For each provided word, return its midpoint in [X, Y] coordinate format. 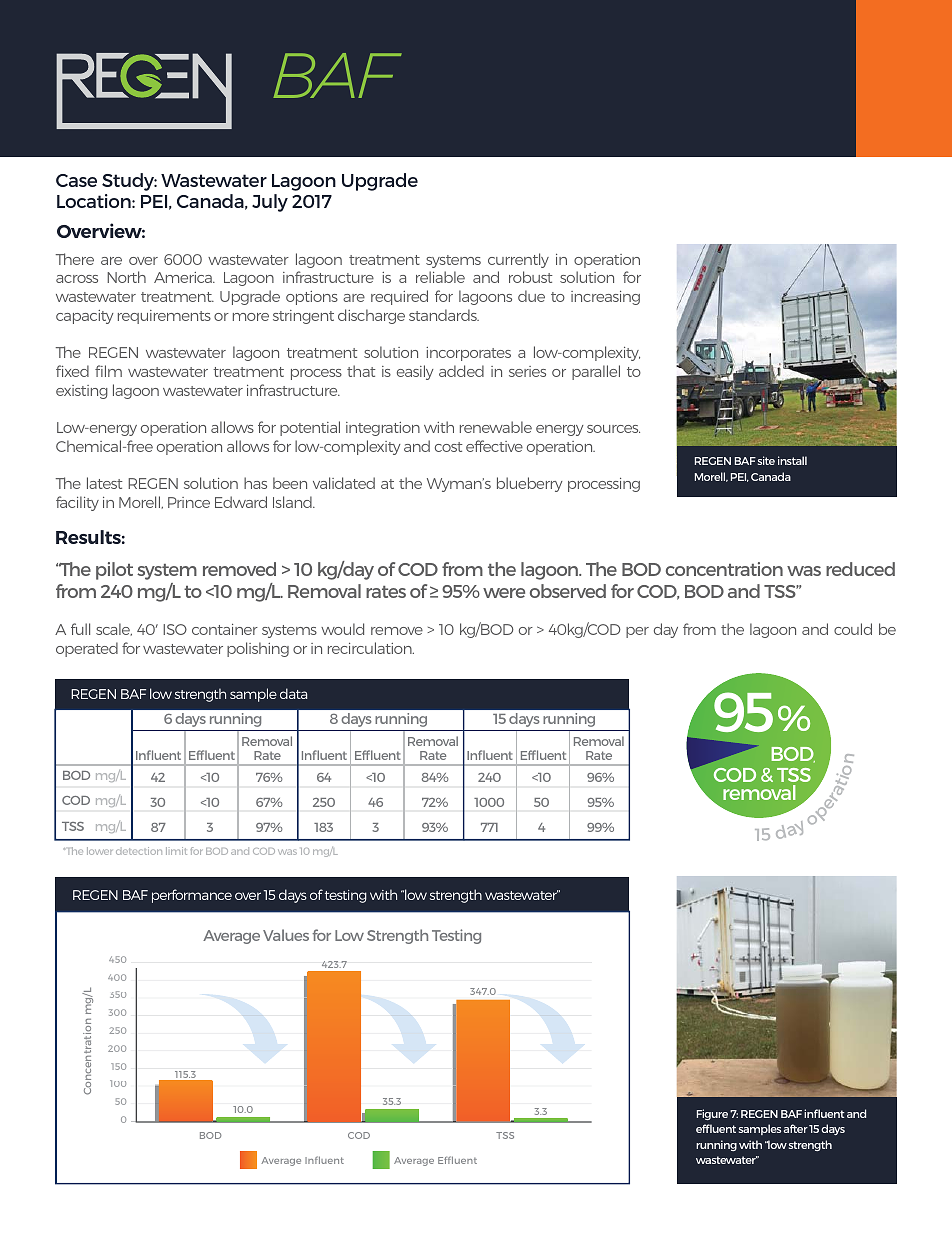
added [461, 371]
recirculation [371, 648]
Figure [712, 1114]
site [766, 460]
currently [518, 260]
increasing [605, 298]
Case [76, 180]
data [293, 693]
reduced [860, 569]
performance [192, 896]
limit [176, 851]
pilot [114, 571]
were [504, 593]
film [108, 371]
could [853, 629]
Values [286, 935]
